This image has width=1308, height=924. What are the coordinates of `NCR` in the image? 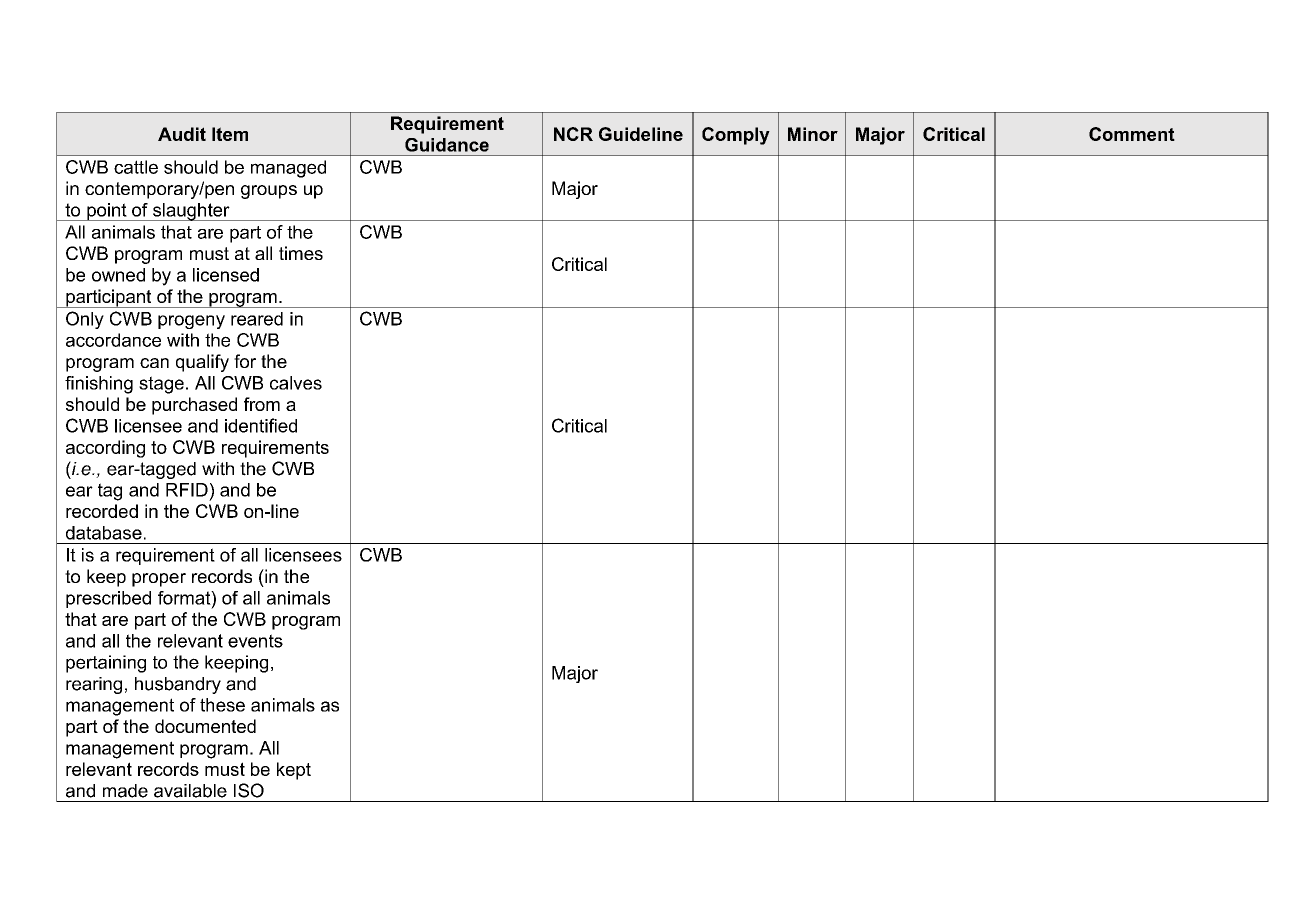 It's located at (573, 134).
